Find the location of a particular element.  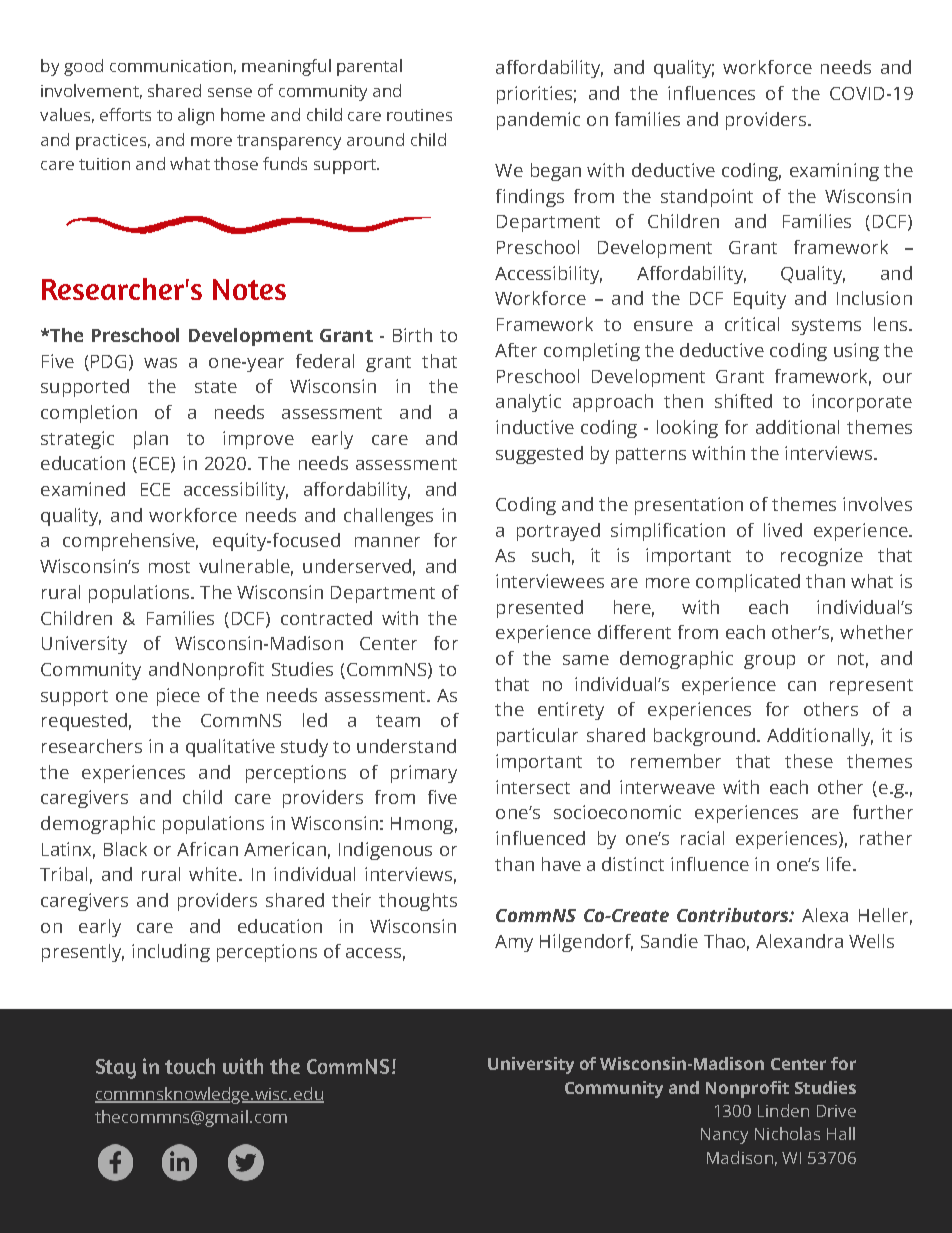

life is located at coordinates (839, 864).
